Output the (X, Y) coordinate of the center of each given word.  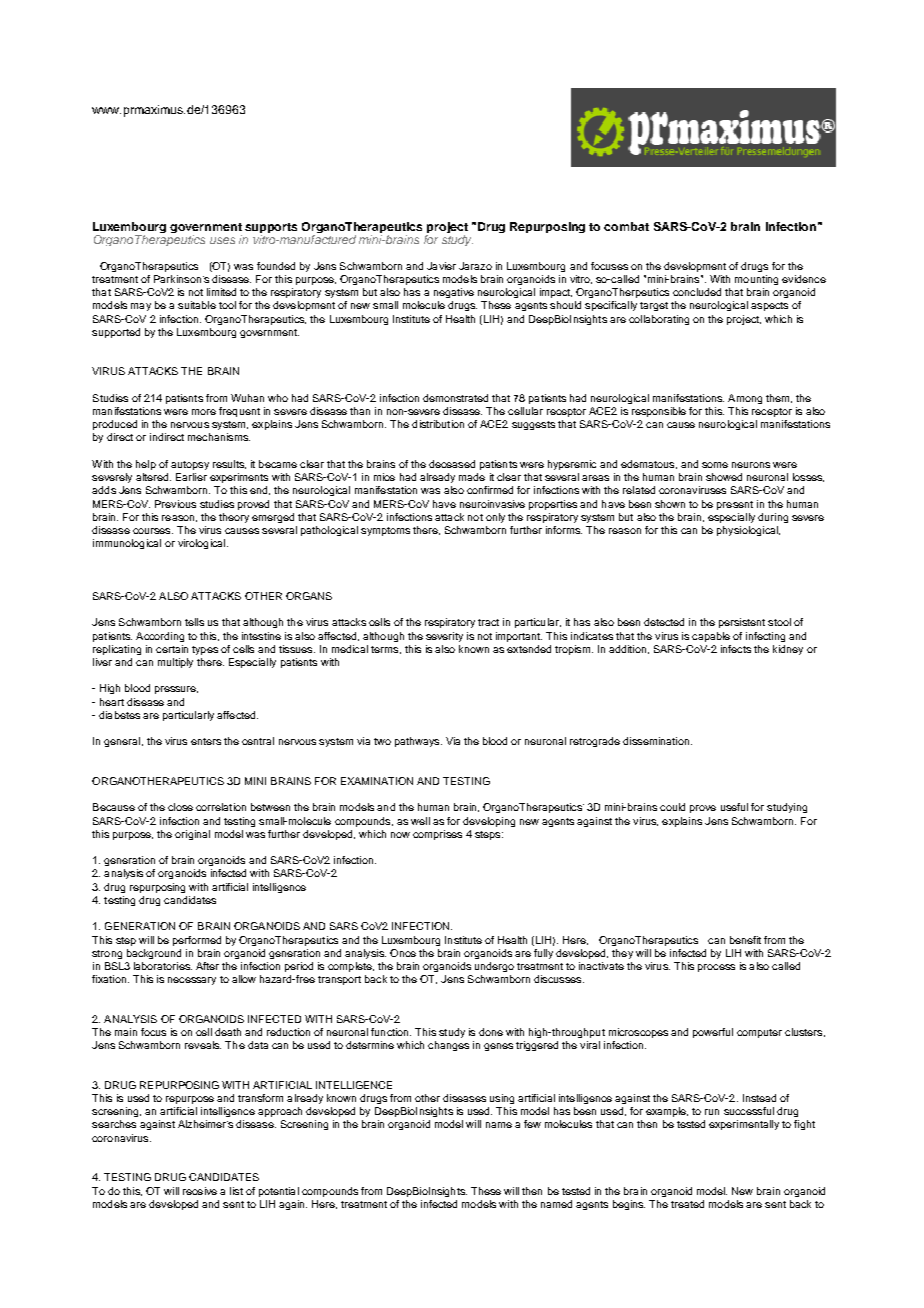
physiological (748, 531)
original (192, 835)
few (532, 1124)
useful (734, 807)
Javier (441, 266)
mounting (756, 280)
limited (221, 292)
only (495, 518)
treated (687, 1204)
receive (200, 1191)
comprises (437, 835)
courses (153, 531)
